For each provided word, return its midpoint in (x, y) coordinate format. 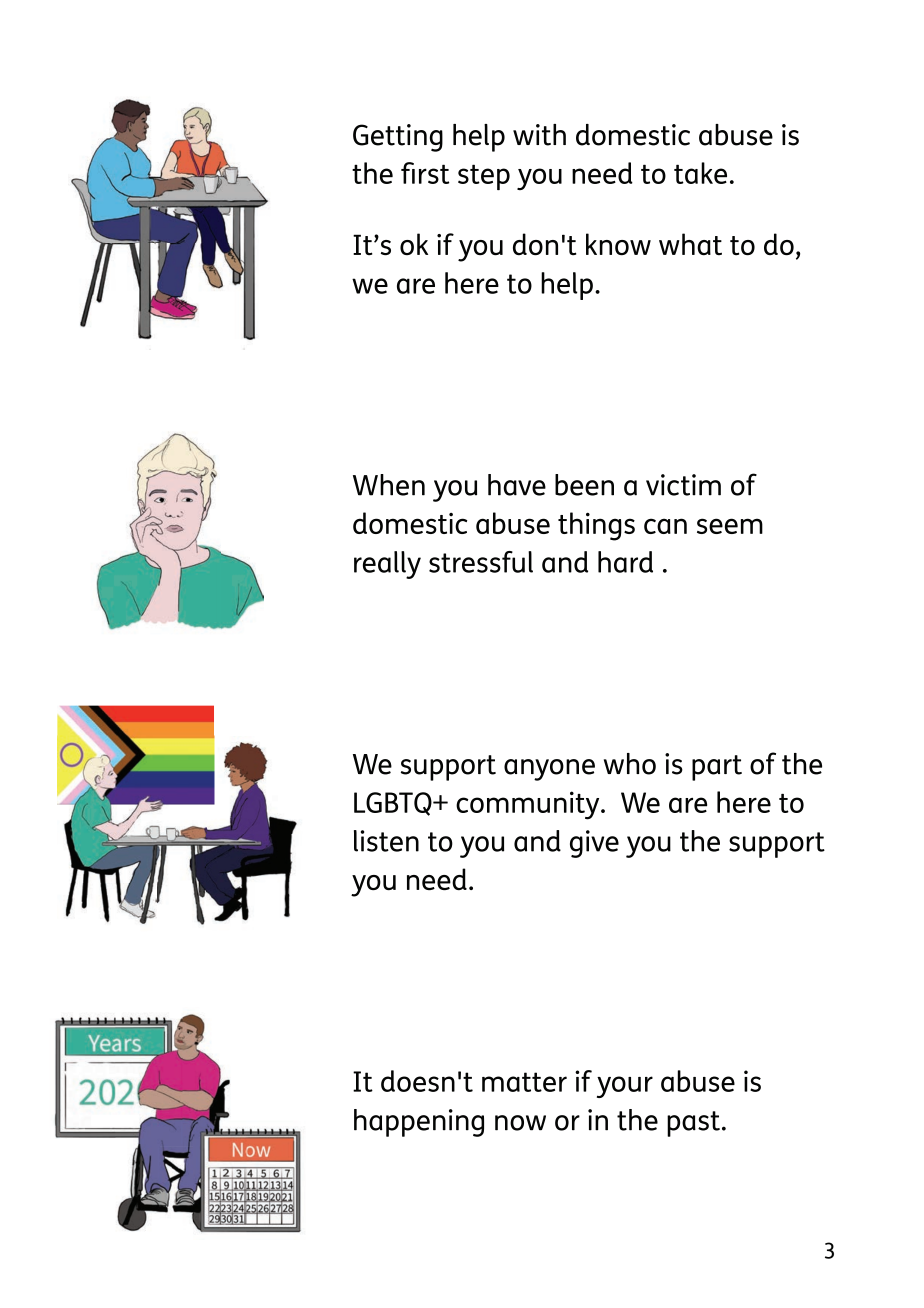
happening (419, 1123)
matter (524, 1082)
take (700, 173)
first (425, 173)
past (693, 1124)
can (665, 526)
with (539, 135)
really (387, 565)
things (596, 526)
